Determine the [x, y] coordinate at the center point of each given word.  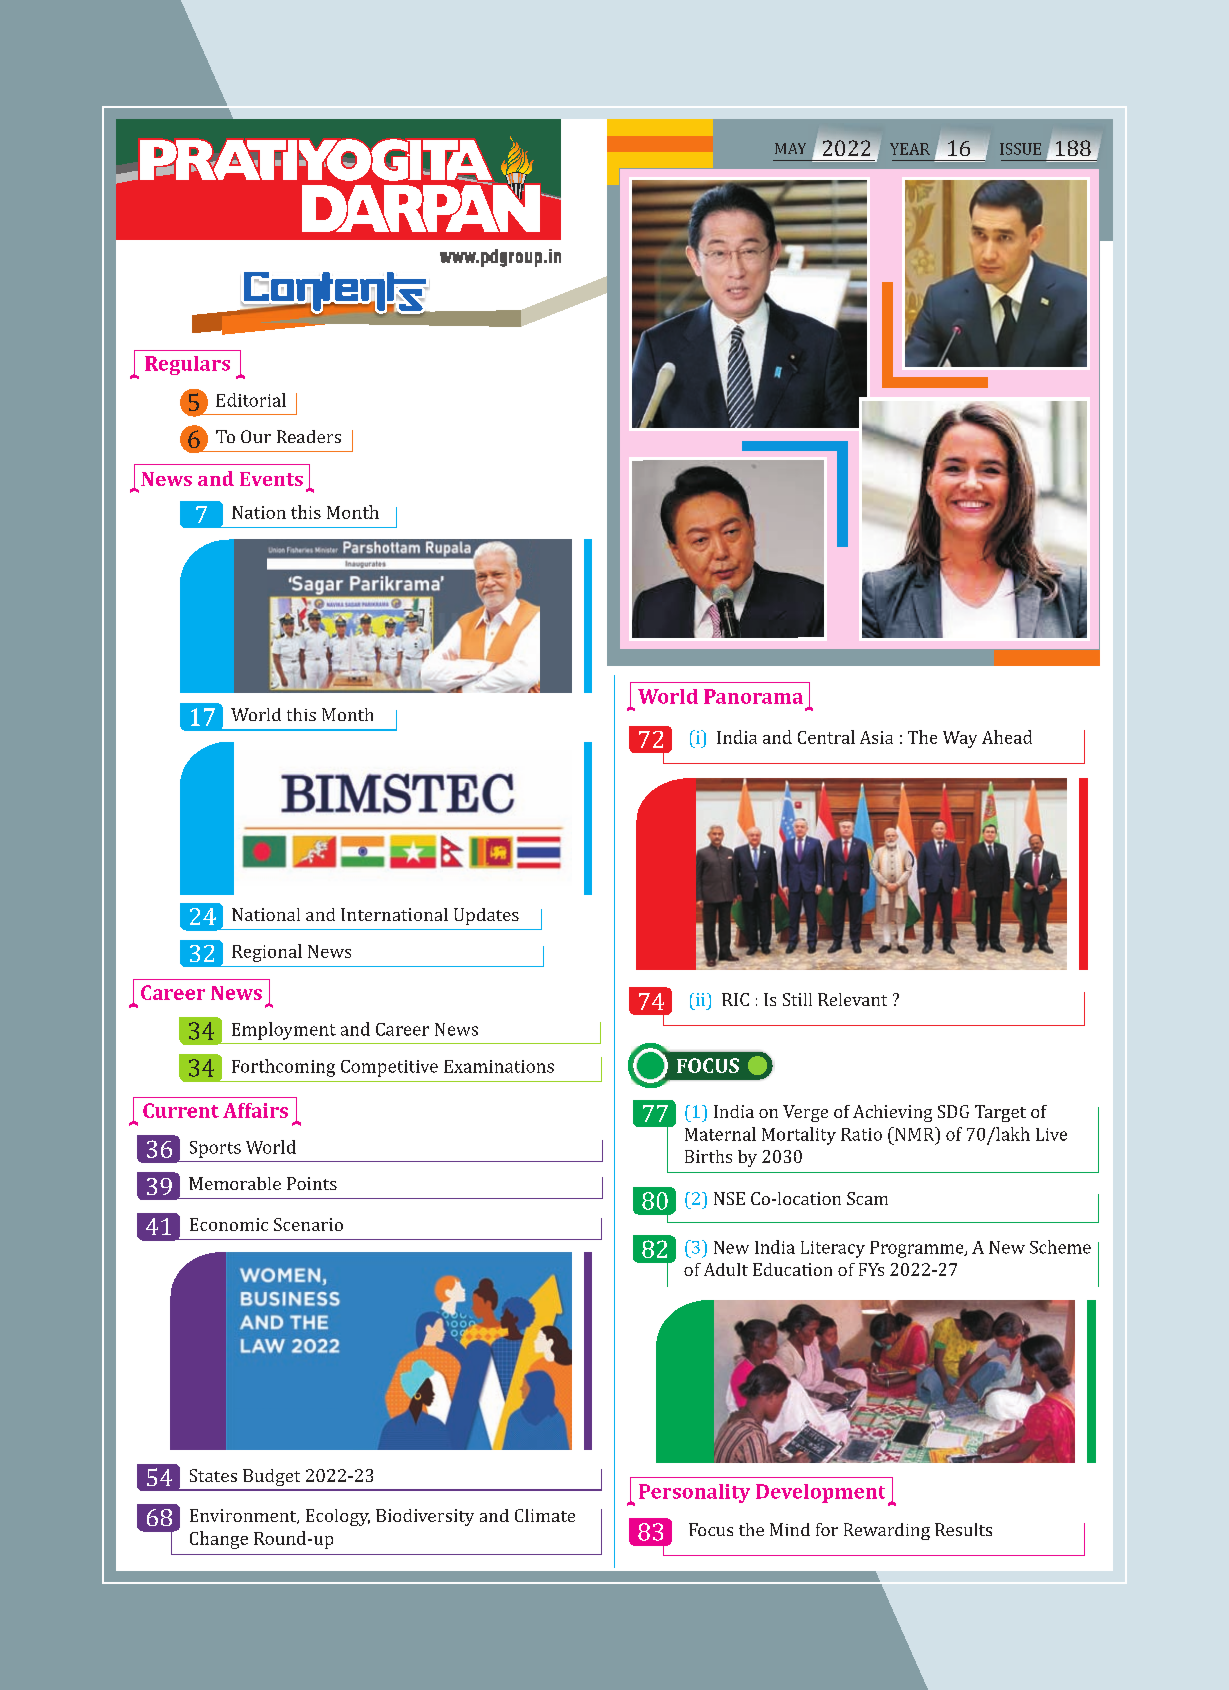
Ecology [338, 1517]
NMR [915, 1134]
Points [312, 1183]
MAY [790, 148]
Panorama [753, 696]
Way [960, 739]
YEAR [910, 149]
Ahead [1007, 737]
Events [271, 479]
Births [708, 1156]
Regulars [187, 365]
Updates [486, 916]
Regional [267, 953]
